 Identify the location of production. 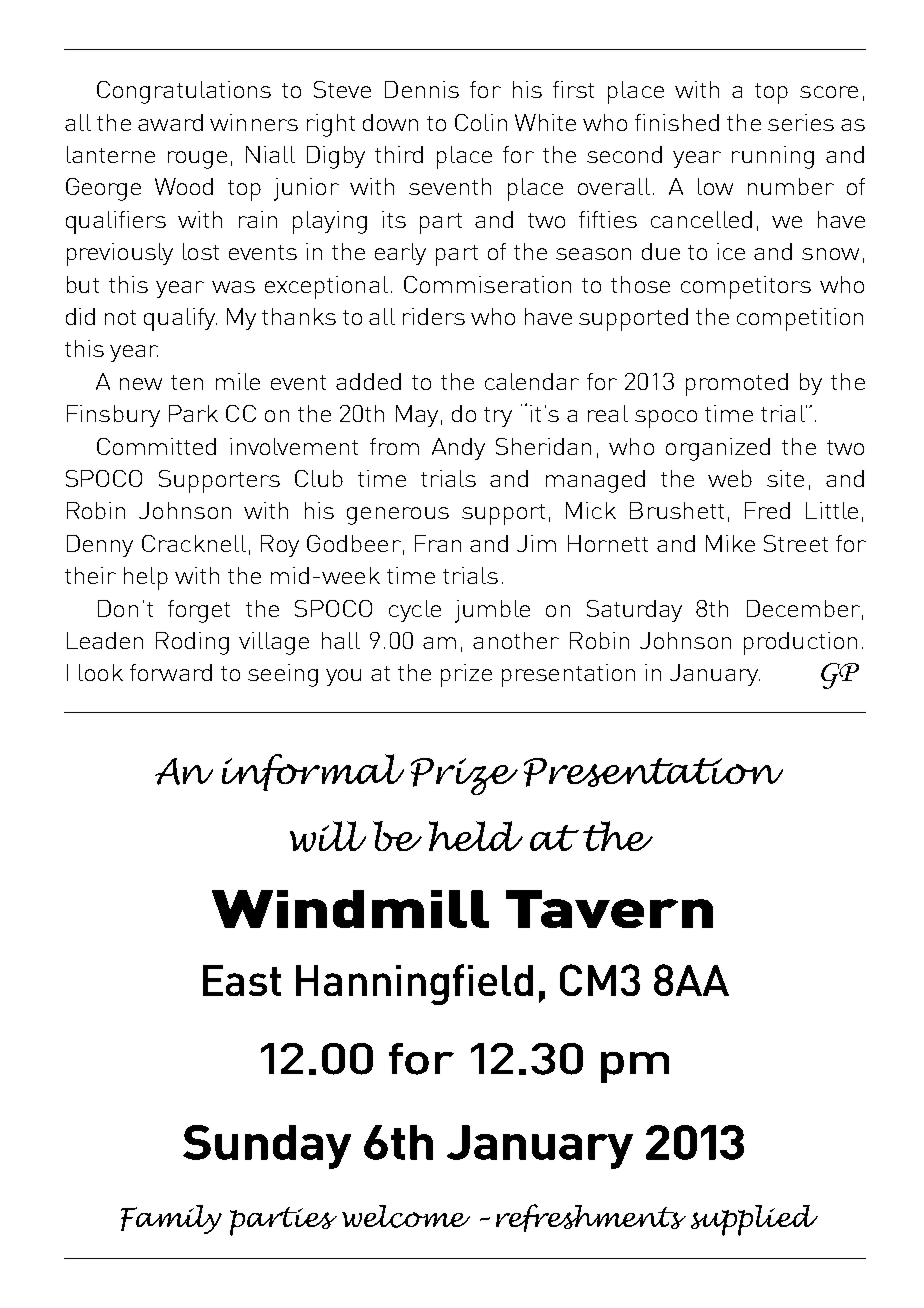
(800, 643).
